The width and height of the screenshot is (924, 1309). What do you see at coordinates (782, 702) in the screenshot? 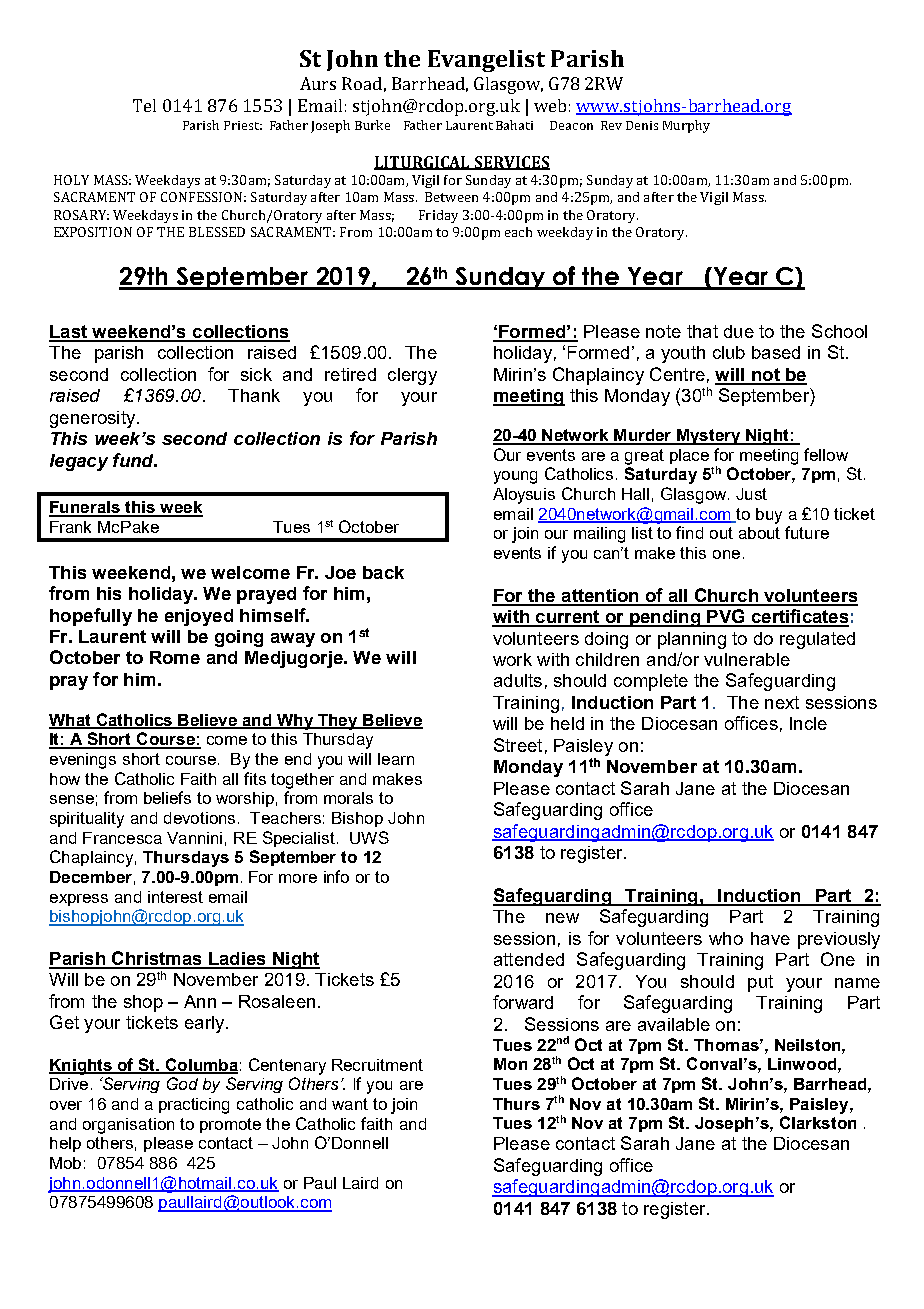
I see `next` at bounding box center [782, 702].
